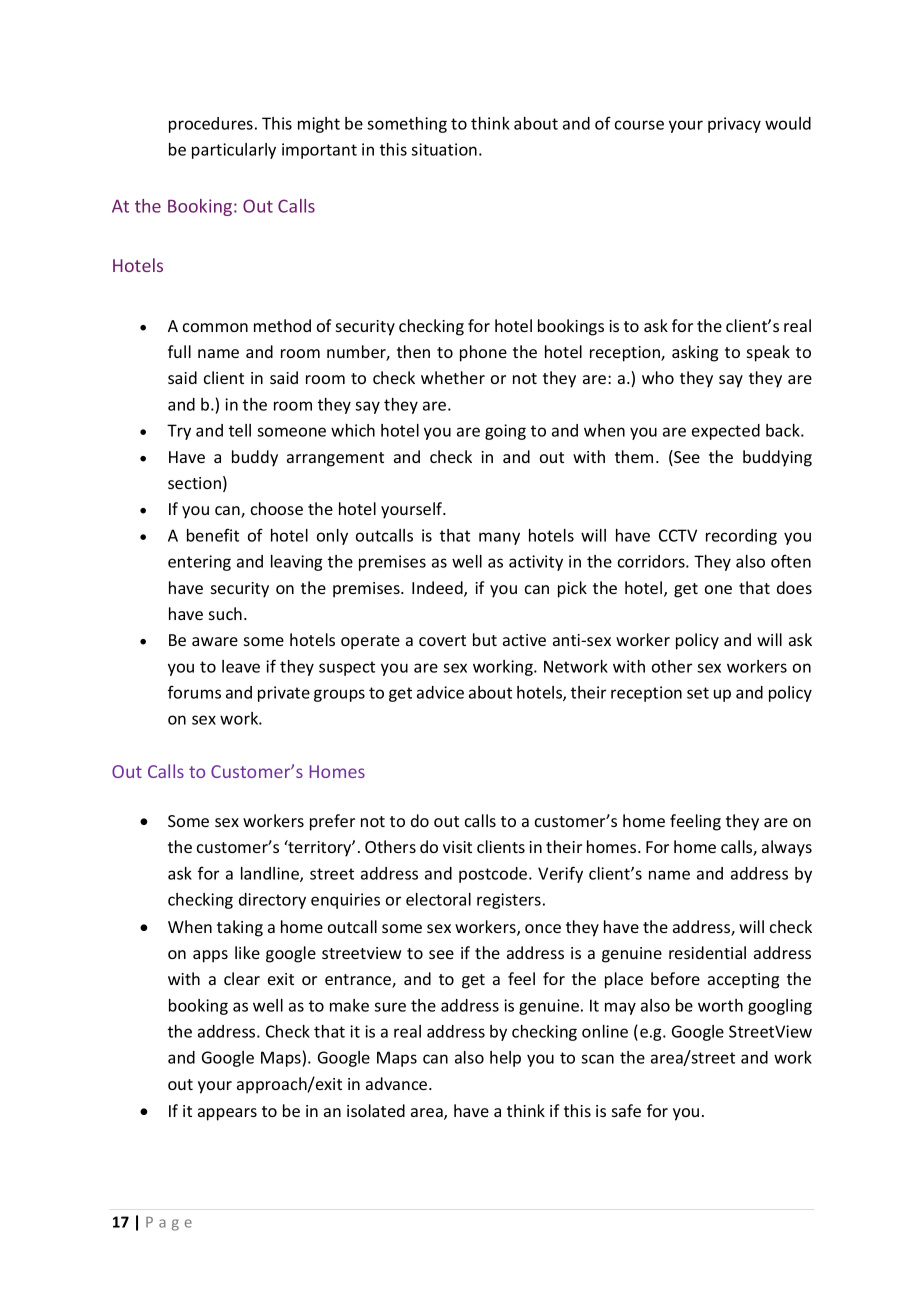 This screenshot has width=924, height=1308. Describe the element at coordinates (457, 847) in the screenshot. I see `visit` at that location.
